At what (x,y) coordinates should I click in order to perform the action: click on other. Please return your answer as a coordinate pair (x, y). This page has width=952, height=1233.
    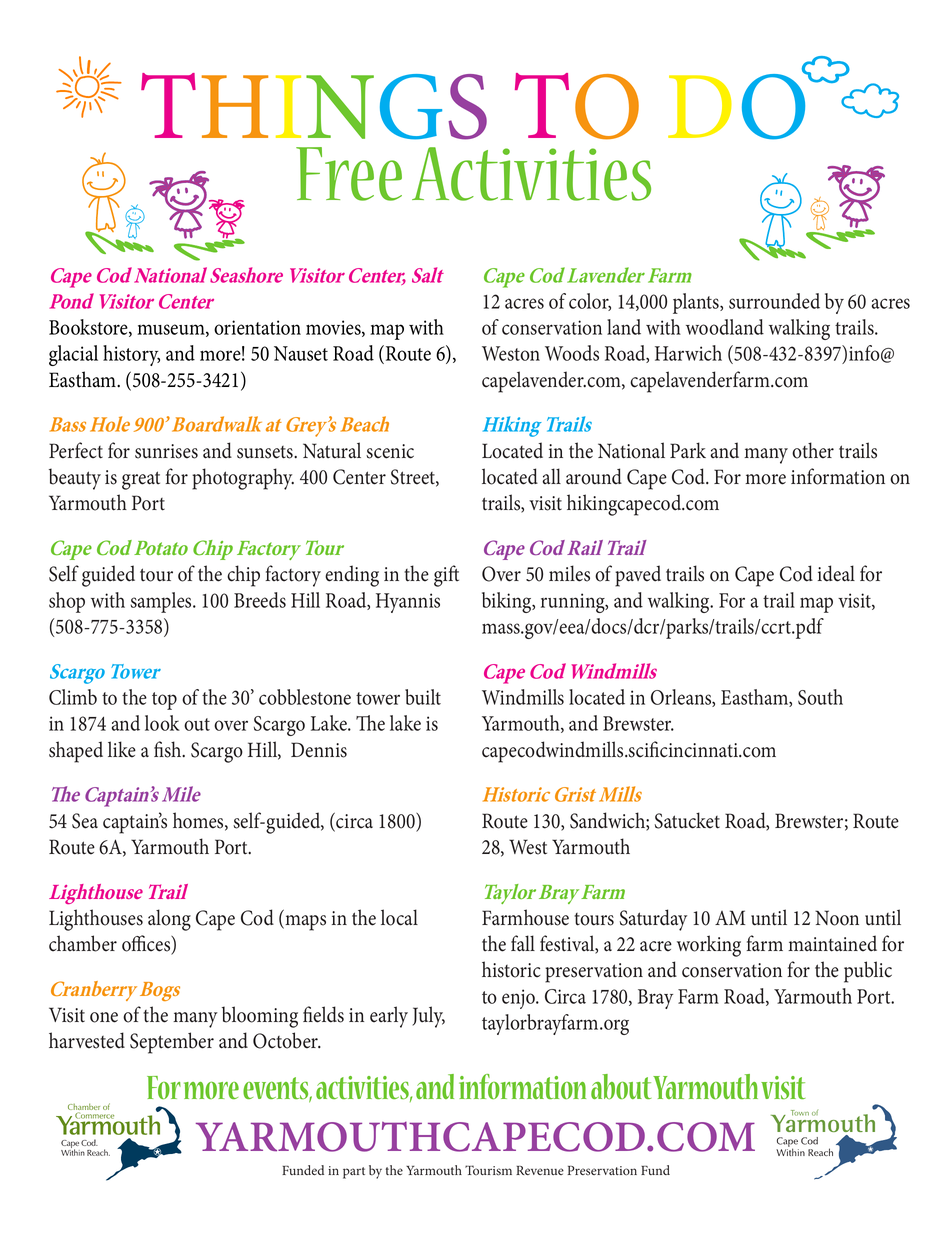
    Looking at the image, I should click on (813, 450).
